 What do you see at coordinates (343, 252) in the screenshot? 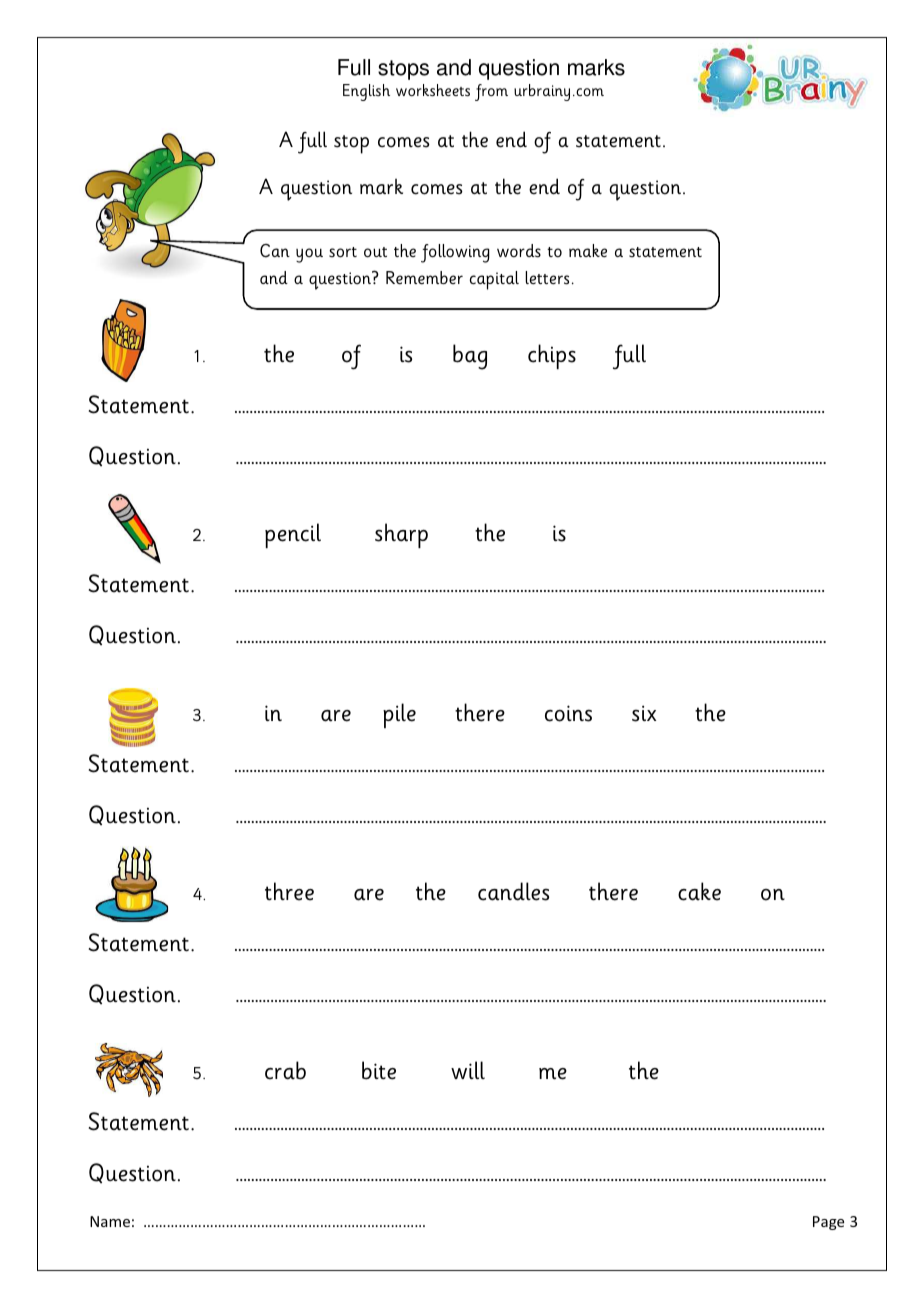
I see `sort` at bounding box center [343, 252].
